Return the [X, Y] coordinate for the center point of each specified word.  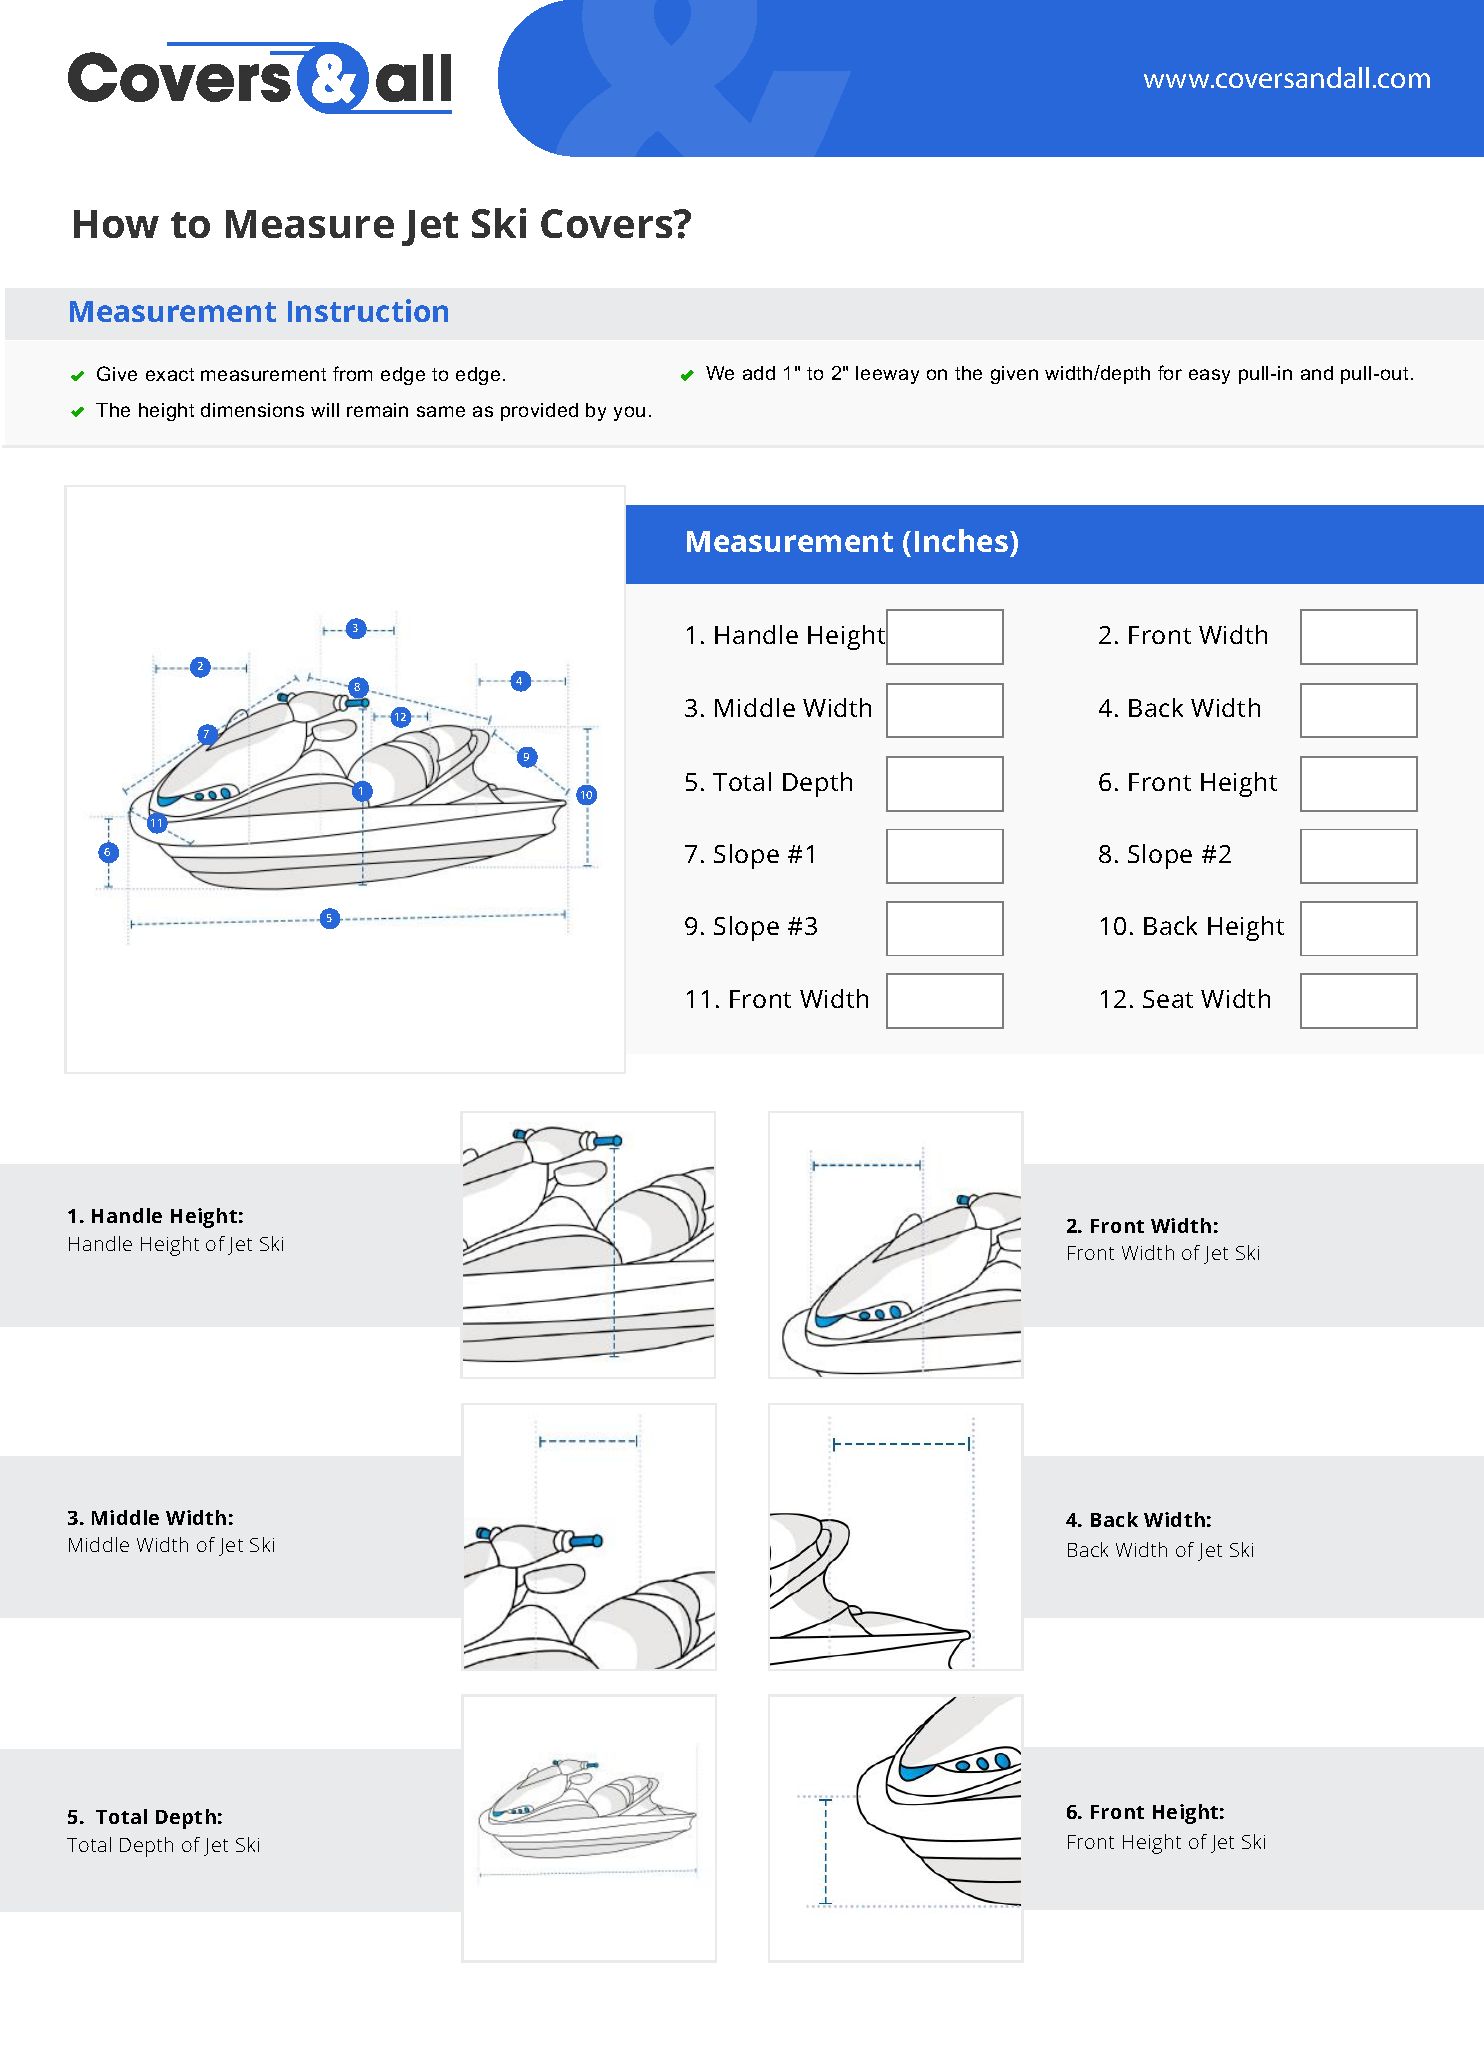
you [629, 413]
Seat [1168, 999]
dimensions [252, 410]
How [116, 224]
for [1170, 372]
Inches [963, 540]
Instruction [368, 310]
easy [1209, 376]
